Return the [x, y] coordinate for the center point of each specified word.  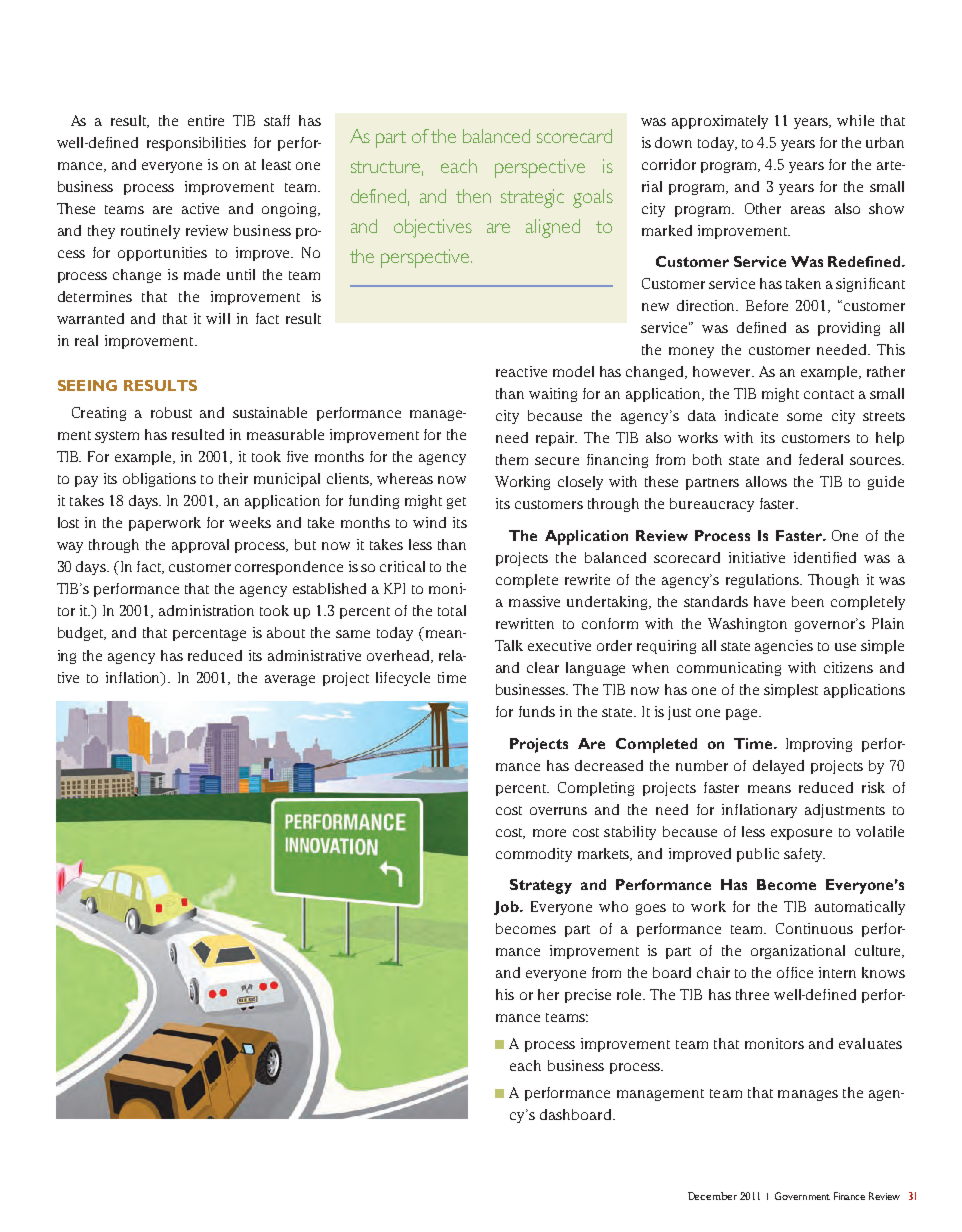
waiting [553, 395]
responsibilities [196, 144]
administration [206, 610]
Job [507, 908]
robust [171, 412]
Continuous [814, 928]
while [855, 120]
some [804, 417]
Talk [509, 645]
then [473, 196]
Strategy [541, 886]
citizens [848, 667]
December [712, 1196]
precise [588, 996]
